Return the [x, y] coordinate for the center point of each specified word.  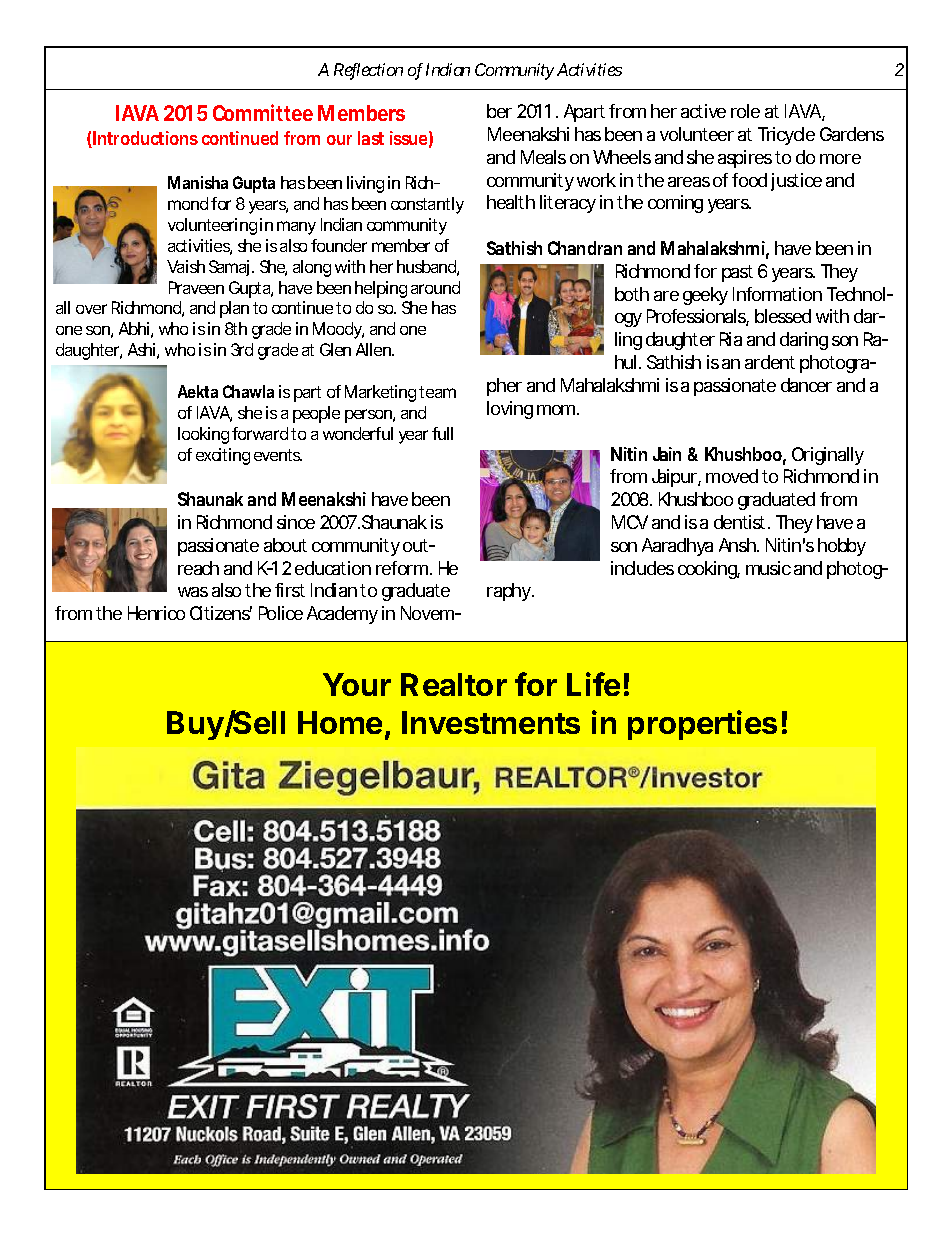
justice [796, 182]
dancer [806, 385]
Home [340, 722]
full [442, 433]
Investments [491, 722]
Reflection [368, 71]
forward [262, 433]
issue [411, 139]
